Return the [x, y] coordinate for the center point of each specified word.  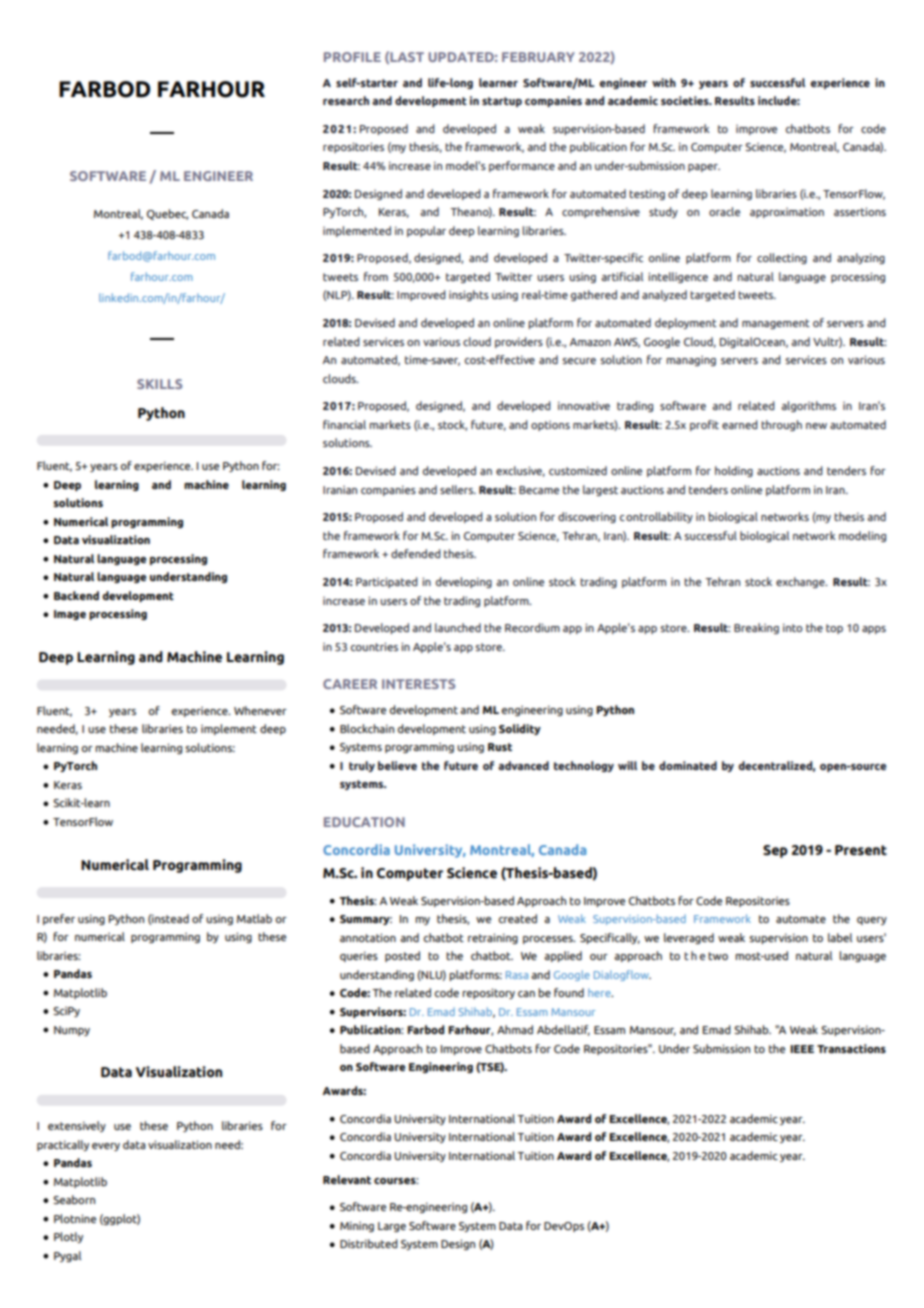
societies [686, 100]
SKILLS [159, 384]
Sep [775, 851]
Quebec [167, 214]
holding [734, 471]
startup [502, 102]
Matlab [254, 918]
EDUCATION [364, 822]
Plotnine [75, 1218]
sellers [457, 489]
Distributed [369, 1243]
